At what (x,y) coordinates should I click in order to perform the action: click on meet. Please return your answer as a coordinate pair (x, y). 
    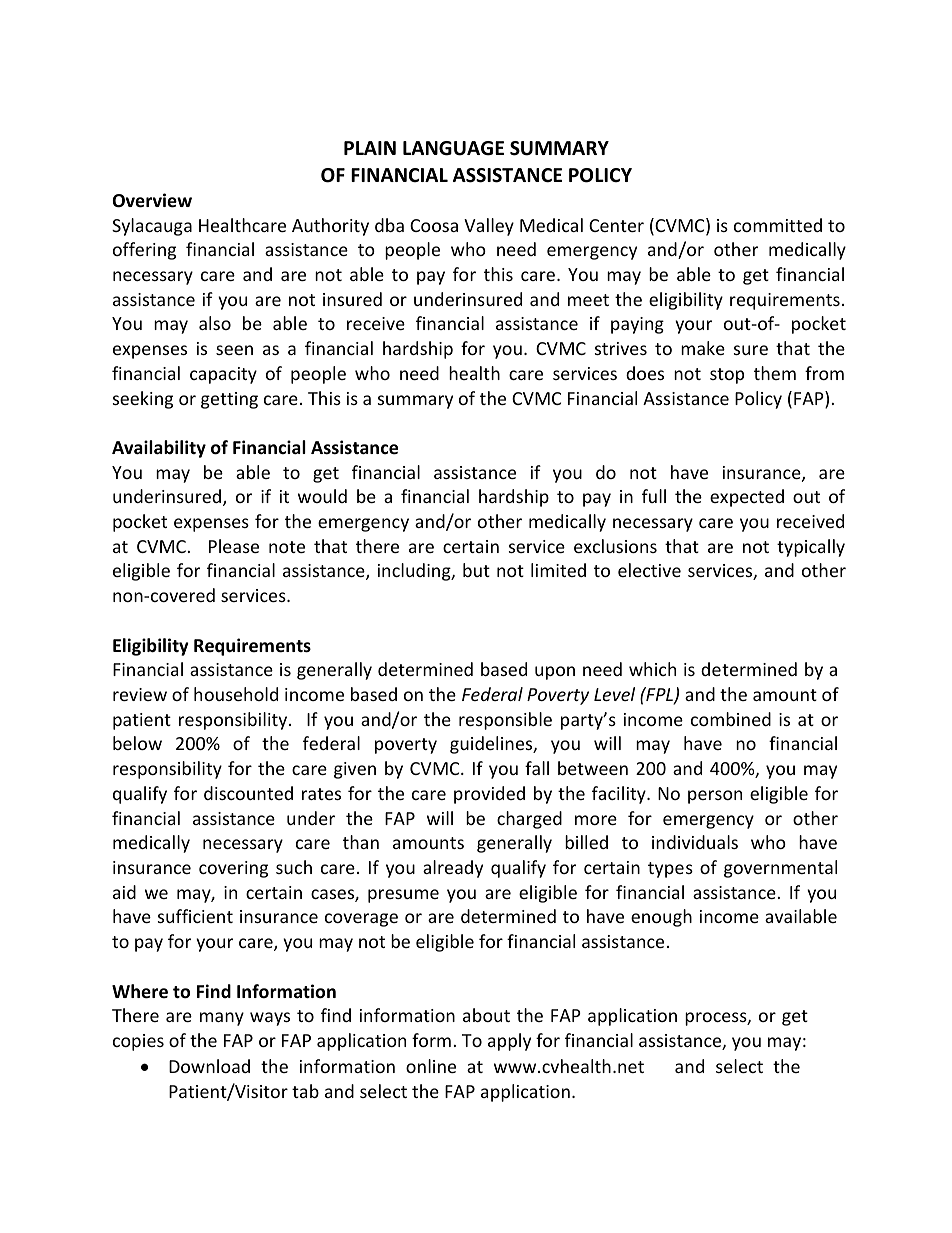
    Looking at the image, I should click on (588, 300).
